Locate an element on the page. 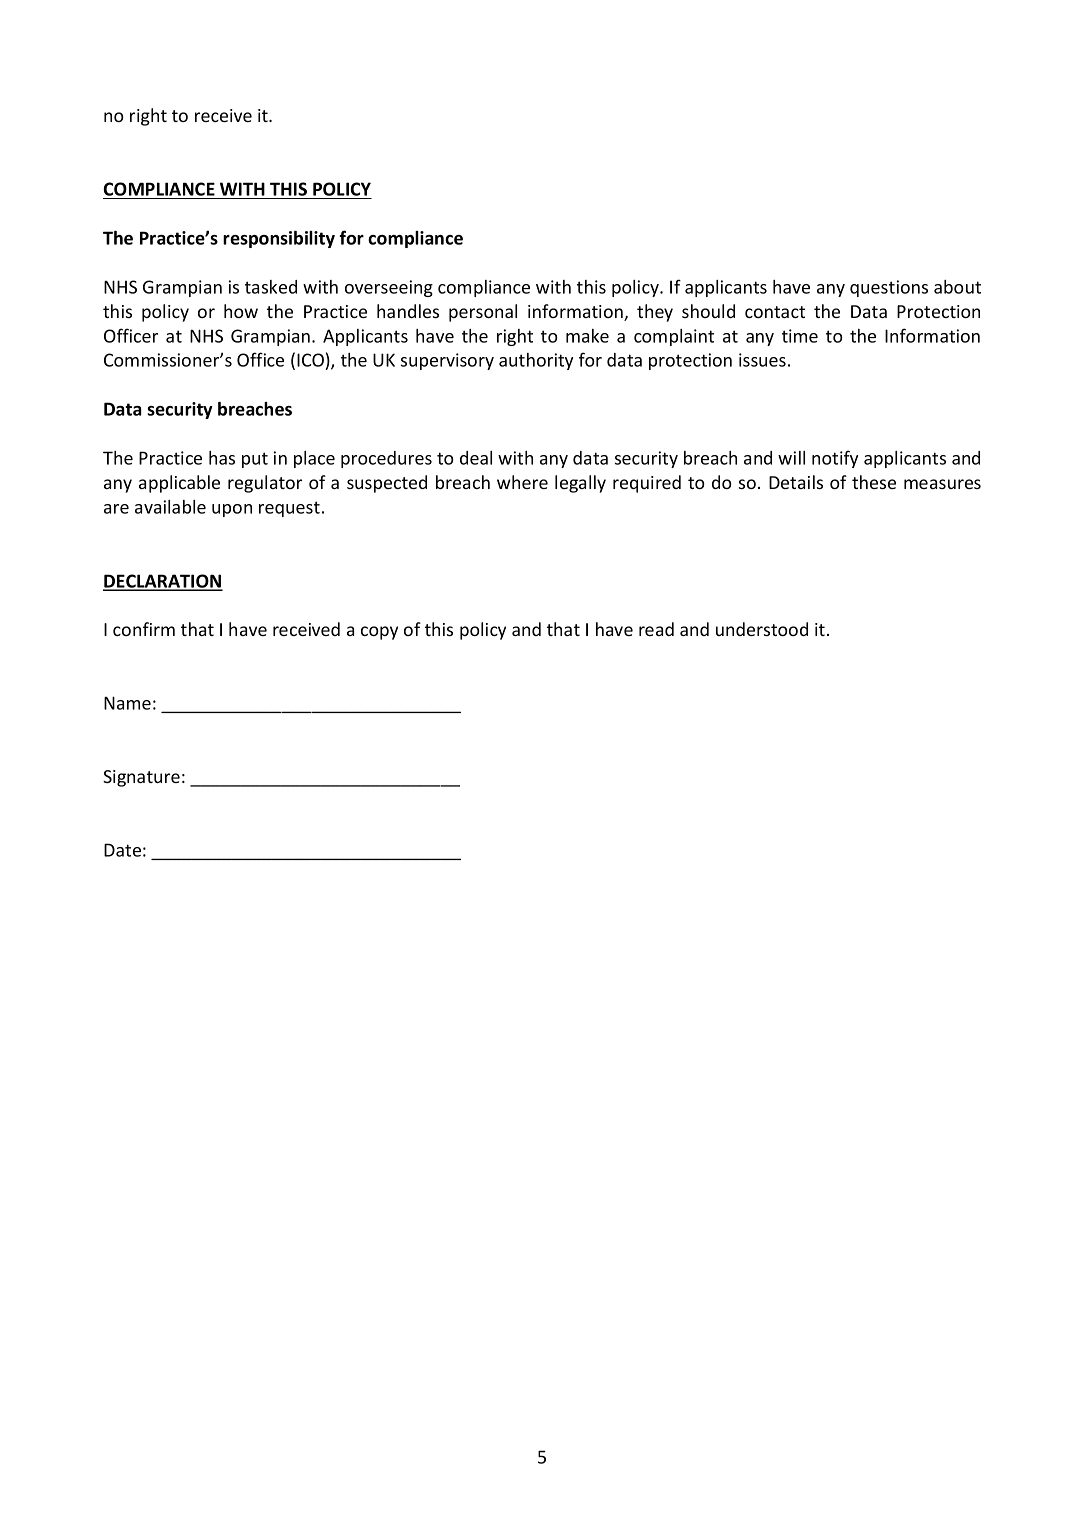 Image resolution: width=1085 pixels, height=1535 pixels. where is located at coordinates (522, 482).
